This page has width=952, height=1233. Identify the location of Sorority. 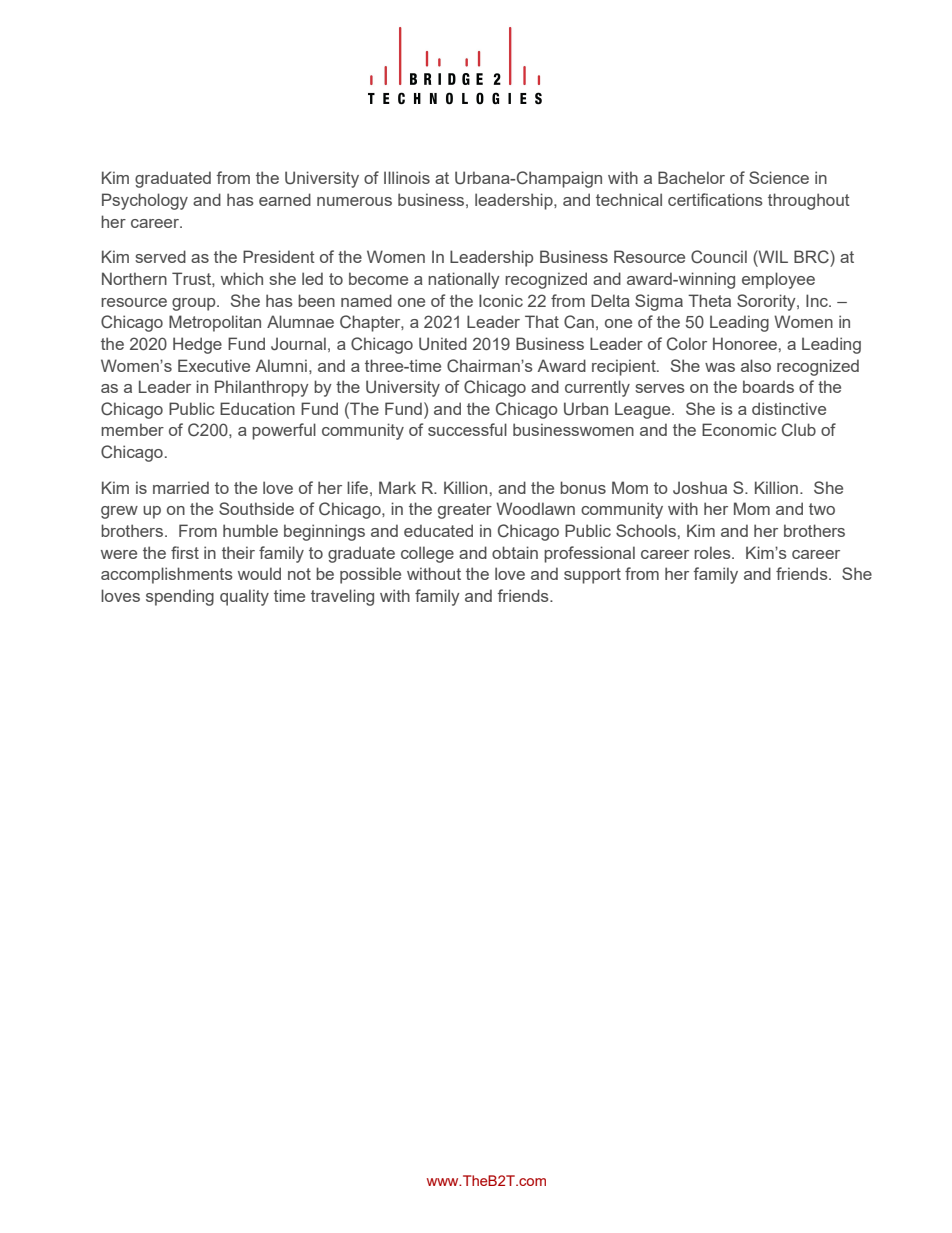
(767, 302).
